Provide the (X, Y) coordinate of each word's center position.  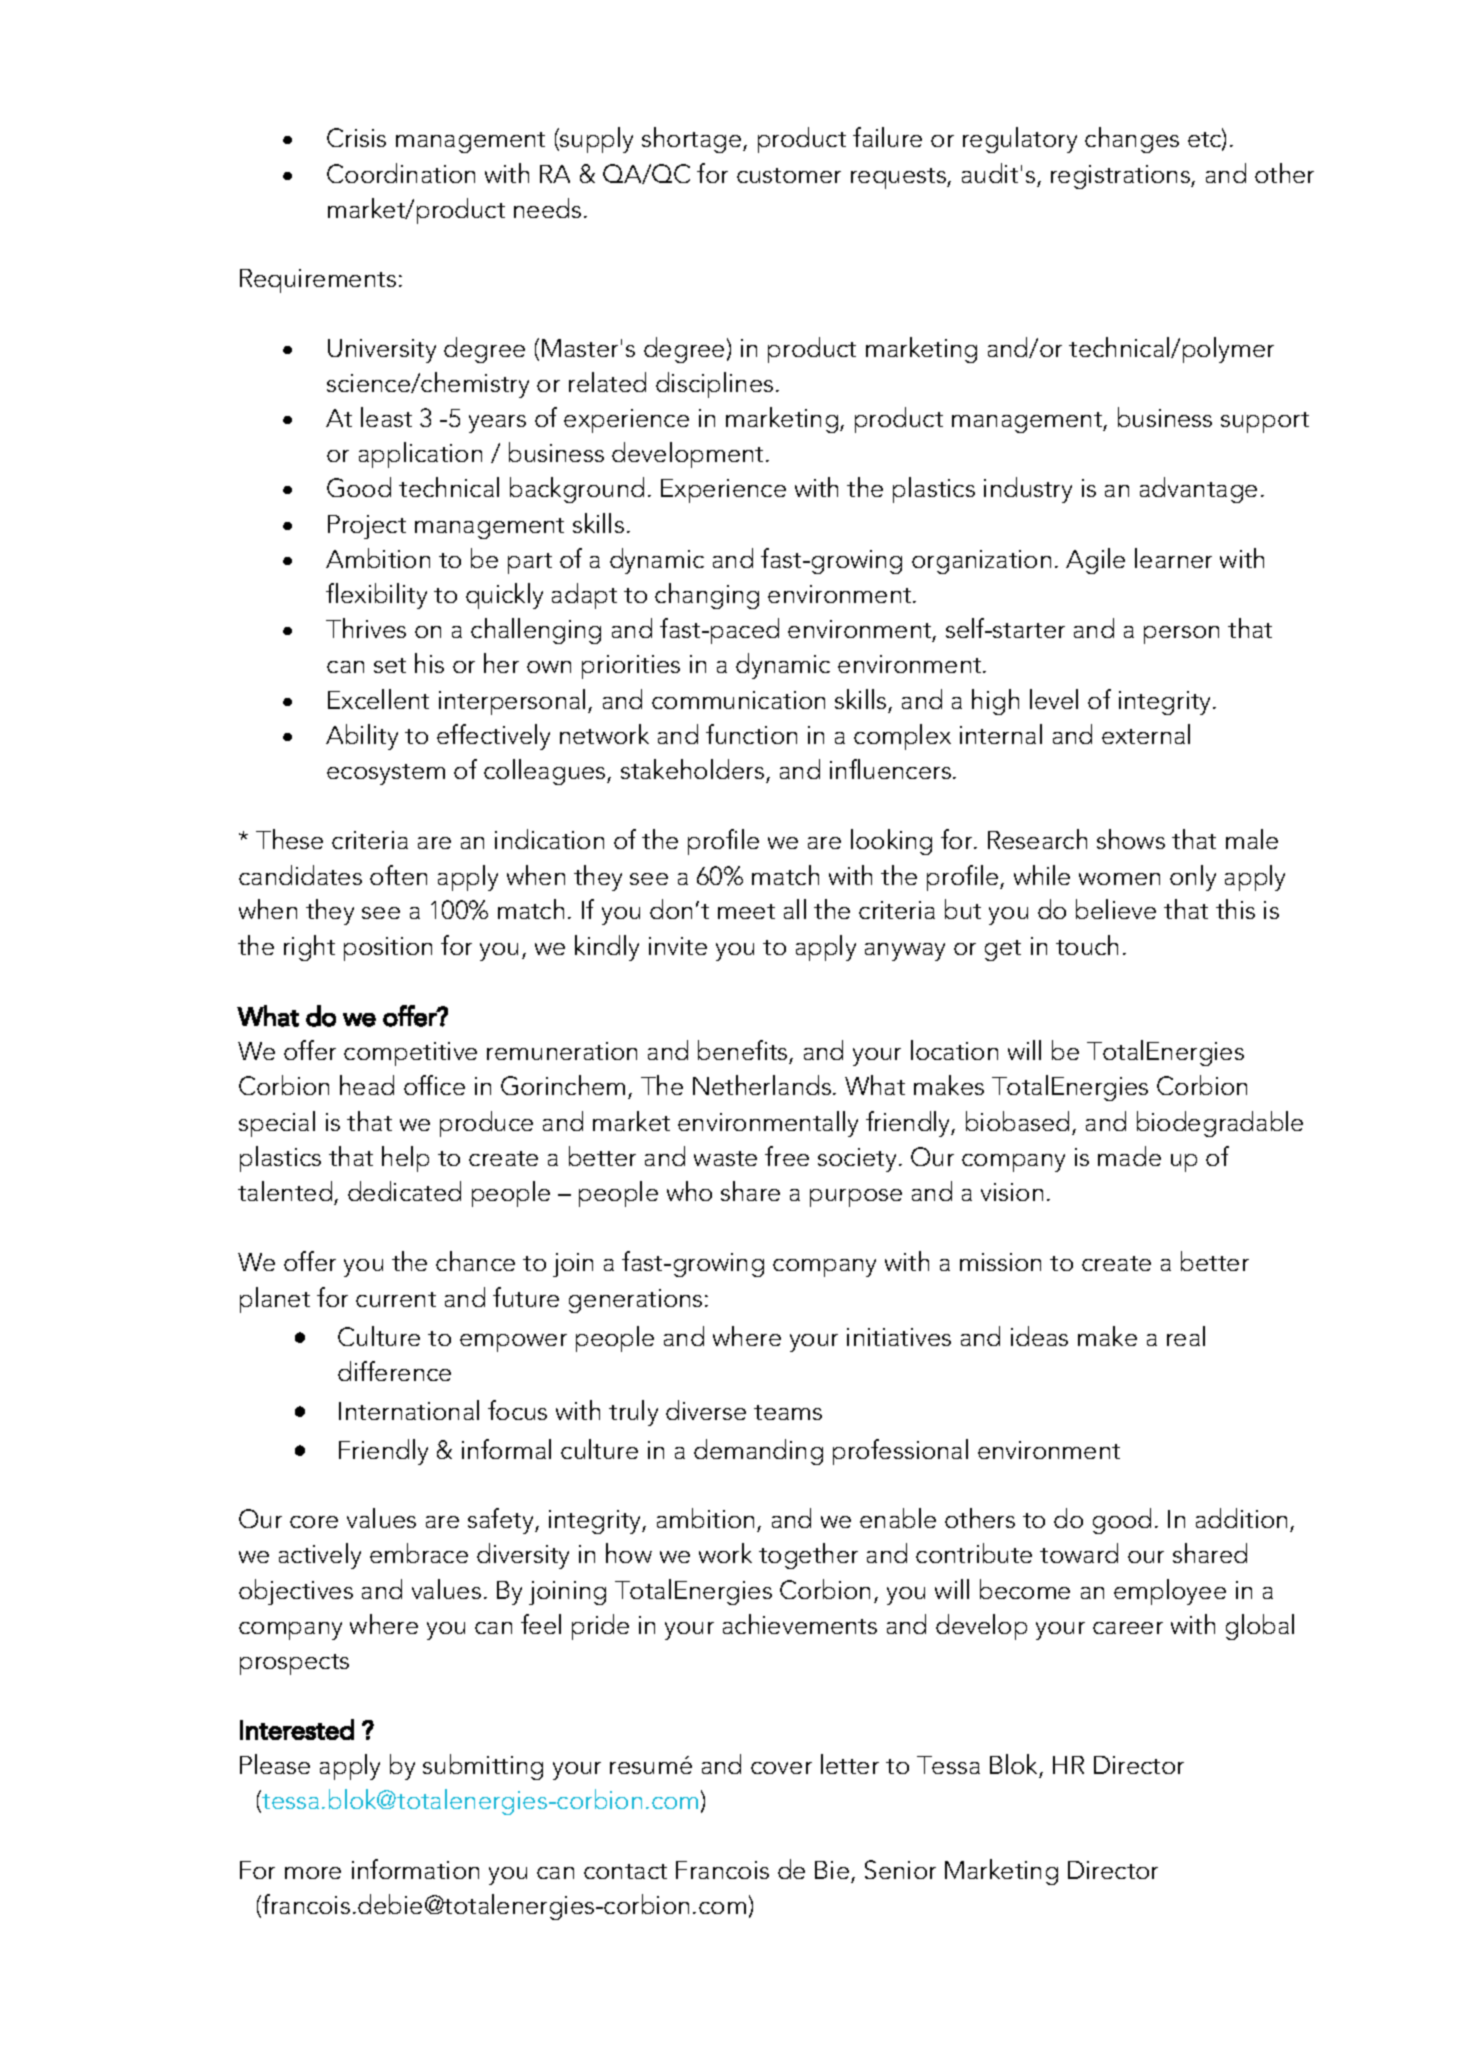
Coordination (401, 173)
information (415, 1869)
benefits (742, 1050)
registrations (1121, 177)
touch (1087, 945)
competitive (410, 1054)
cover (781, 1768)
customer (789, 175)
